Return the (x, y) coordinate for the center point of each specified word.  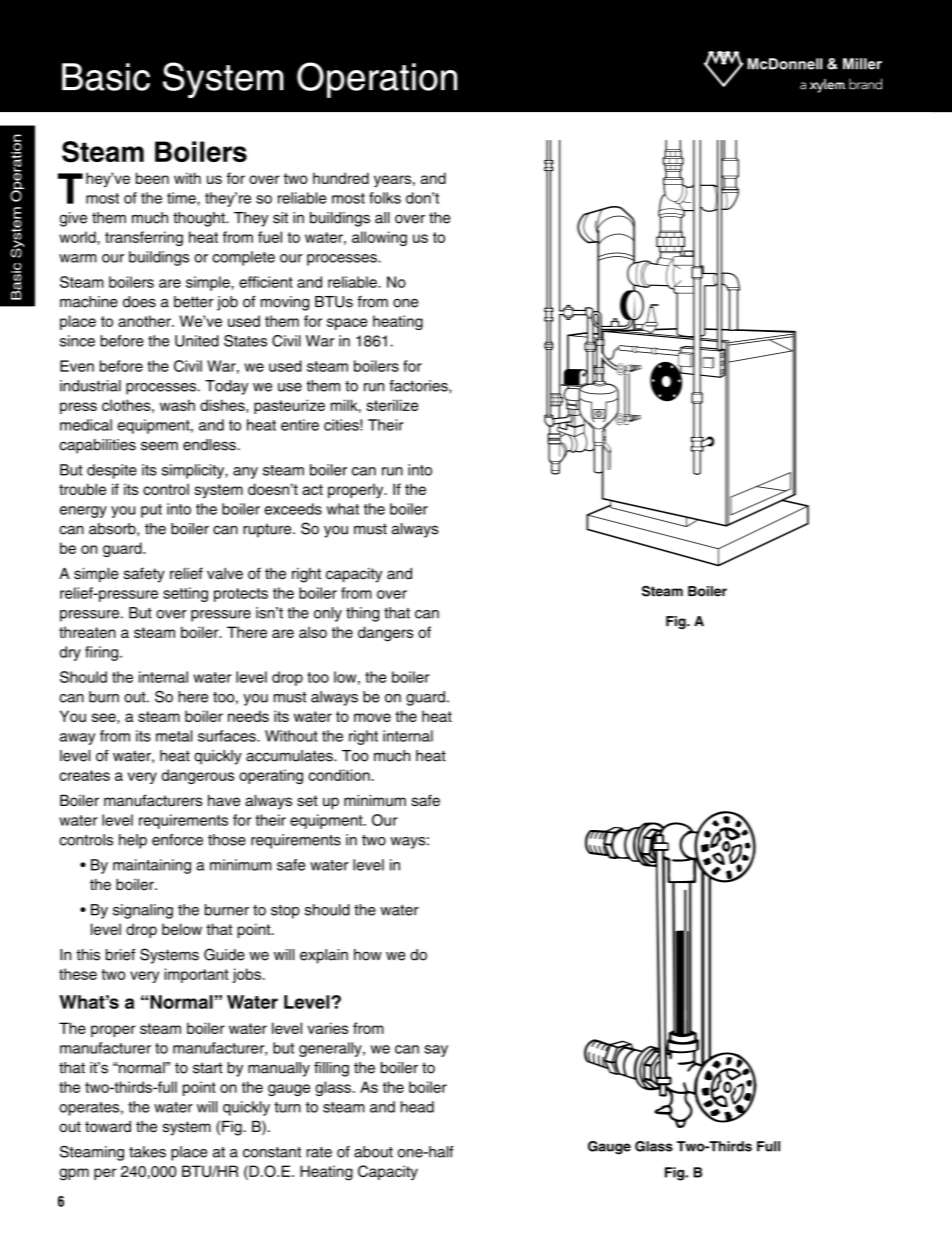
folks (385, 198)
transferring (144, 238)
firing (101, 653)
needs (248, 716)
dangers (385, 634)
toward (108, 1127)
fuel (270, 237)
